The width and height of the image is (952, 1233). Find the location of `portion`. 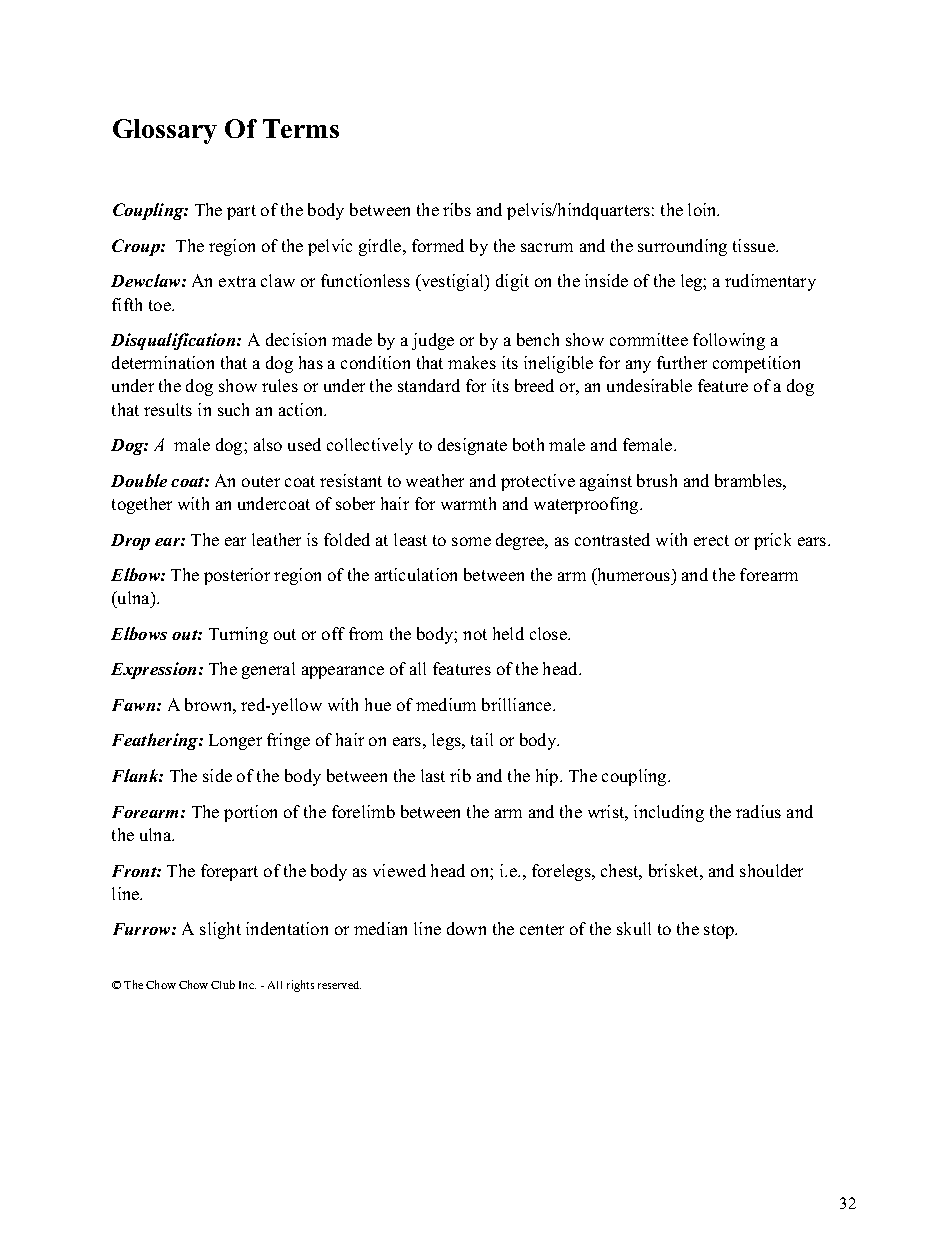

portion is located at coordinates (250, 813).
